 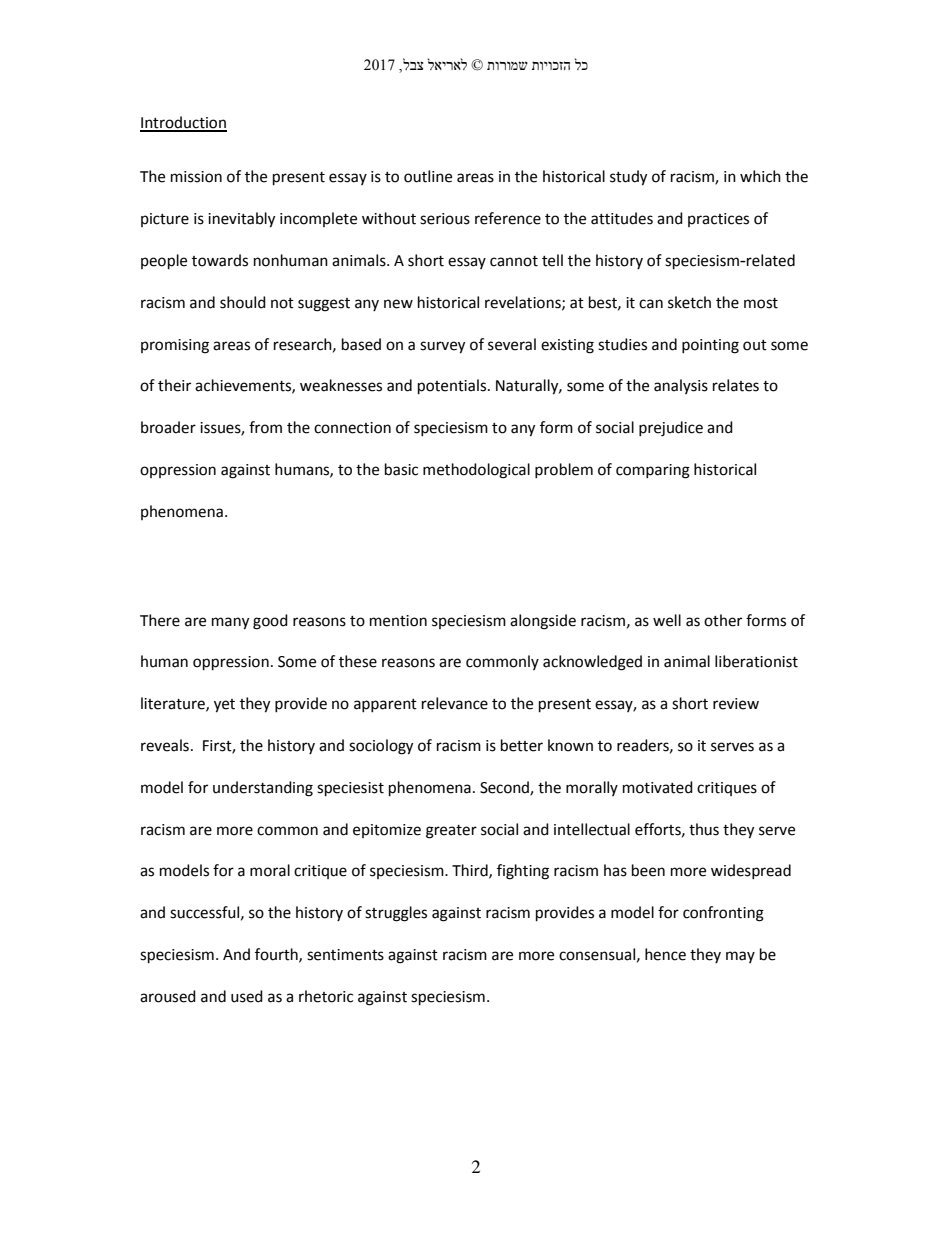 What do you see at coordinates (665, 954) in the document?
I see `hence` at bounding box center [665, 954].
